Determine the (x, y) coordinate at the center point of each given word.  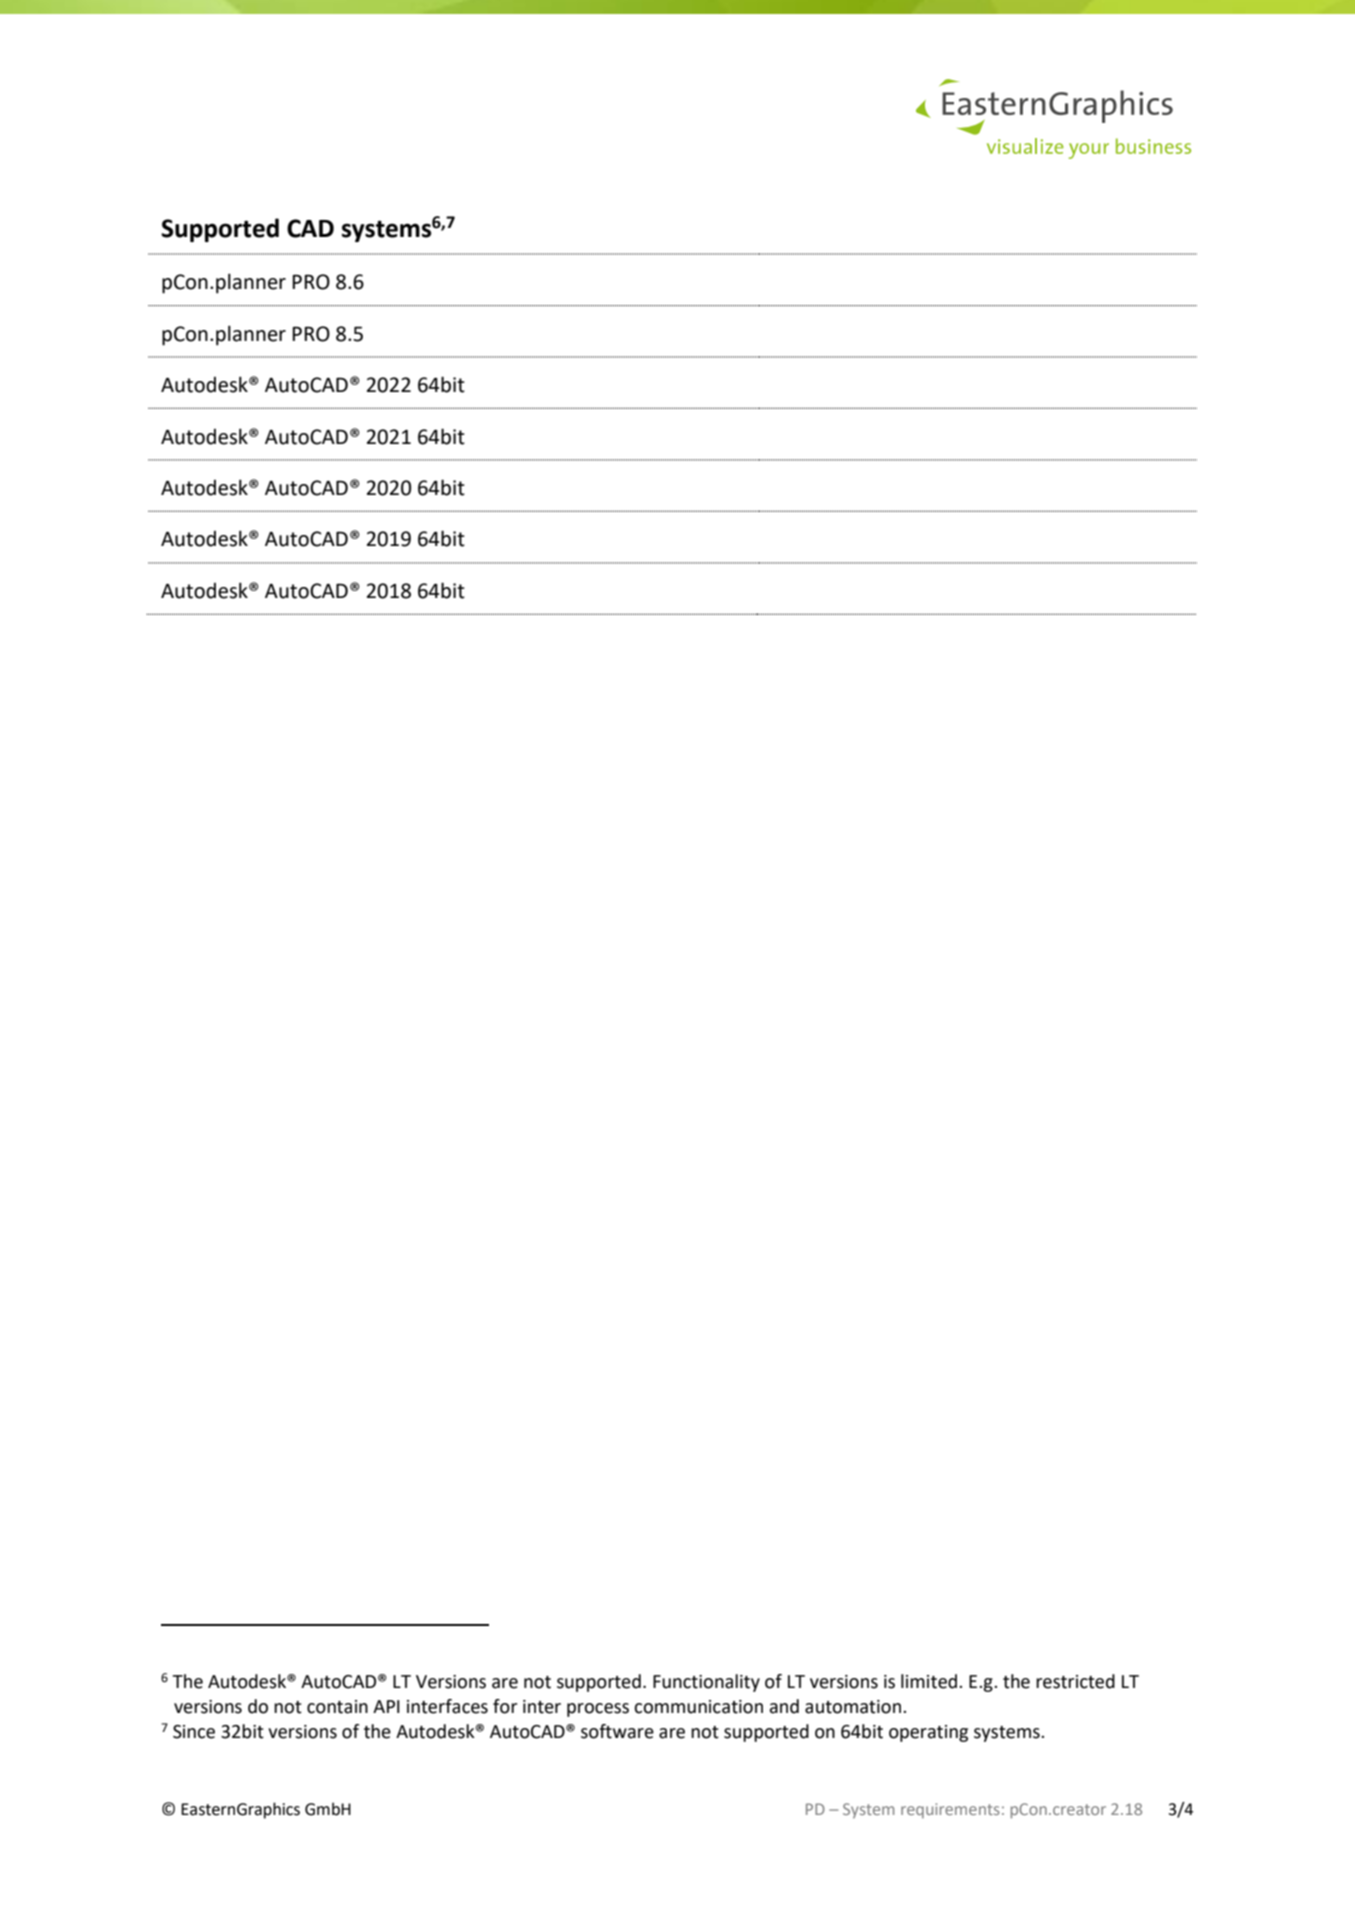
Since (194, 1732)
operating (928, 1733)
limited (930, 1681)
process (598, 1710)
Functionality (706, 1683)
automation (853, 1707)
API (386, 1706)
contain (337, 1707)
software (617, 1731)
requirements (950, 1810)
